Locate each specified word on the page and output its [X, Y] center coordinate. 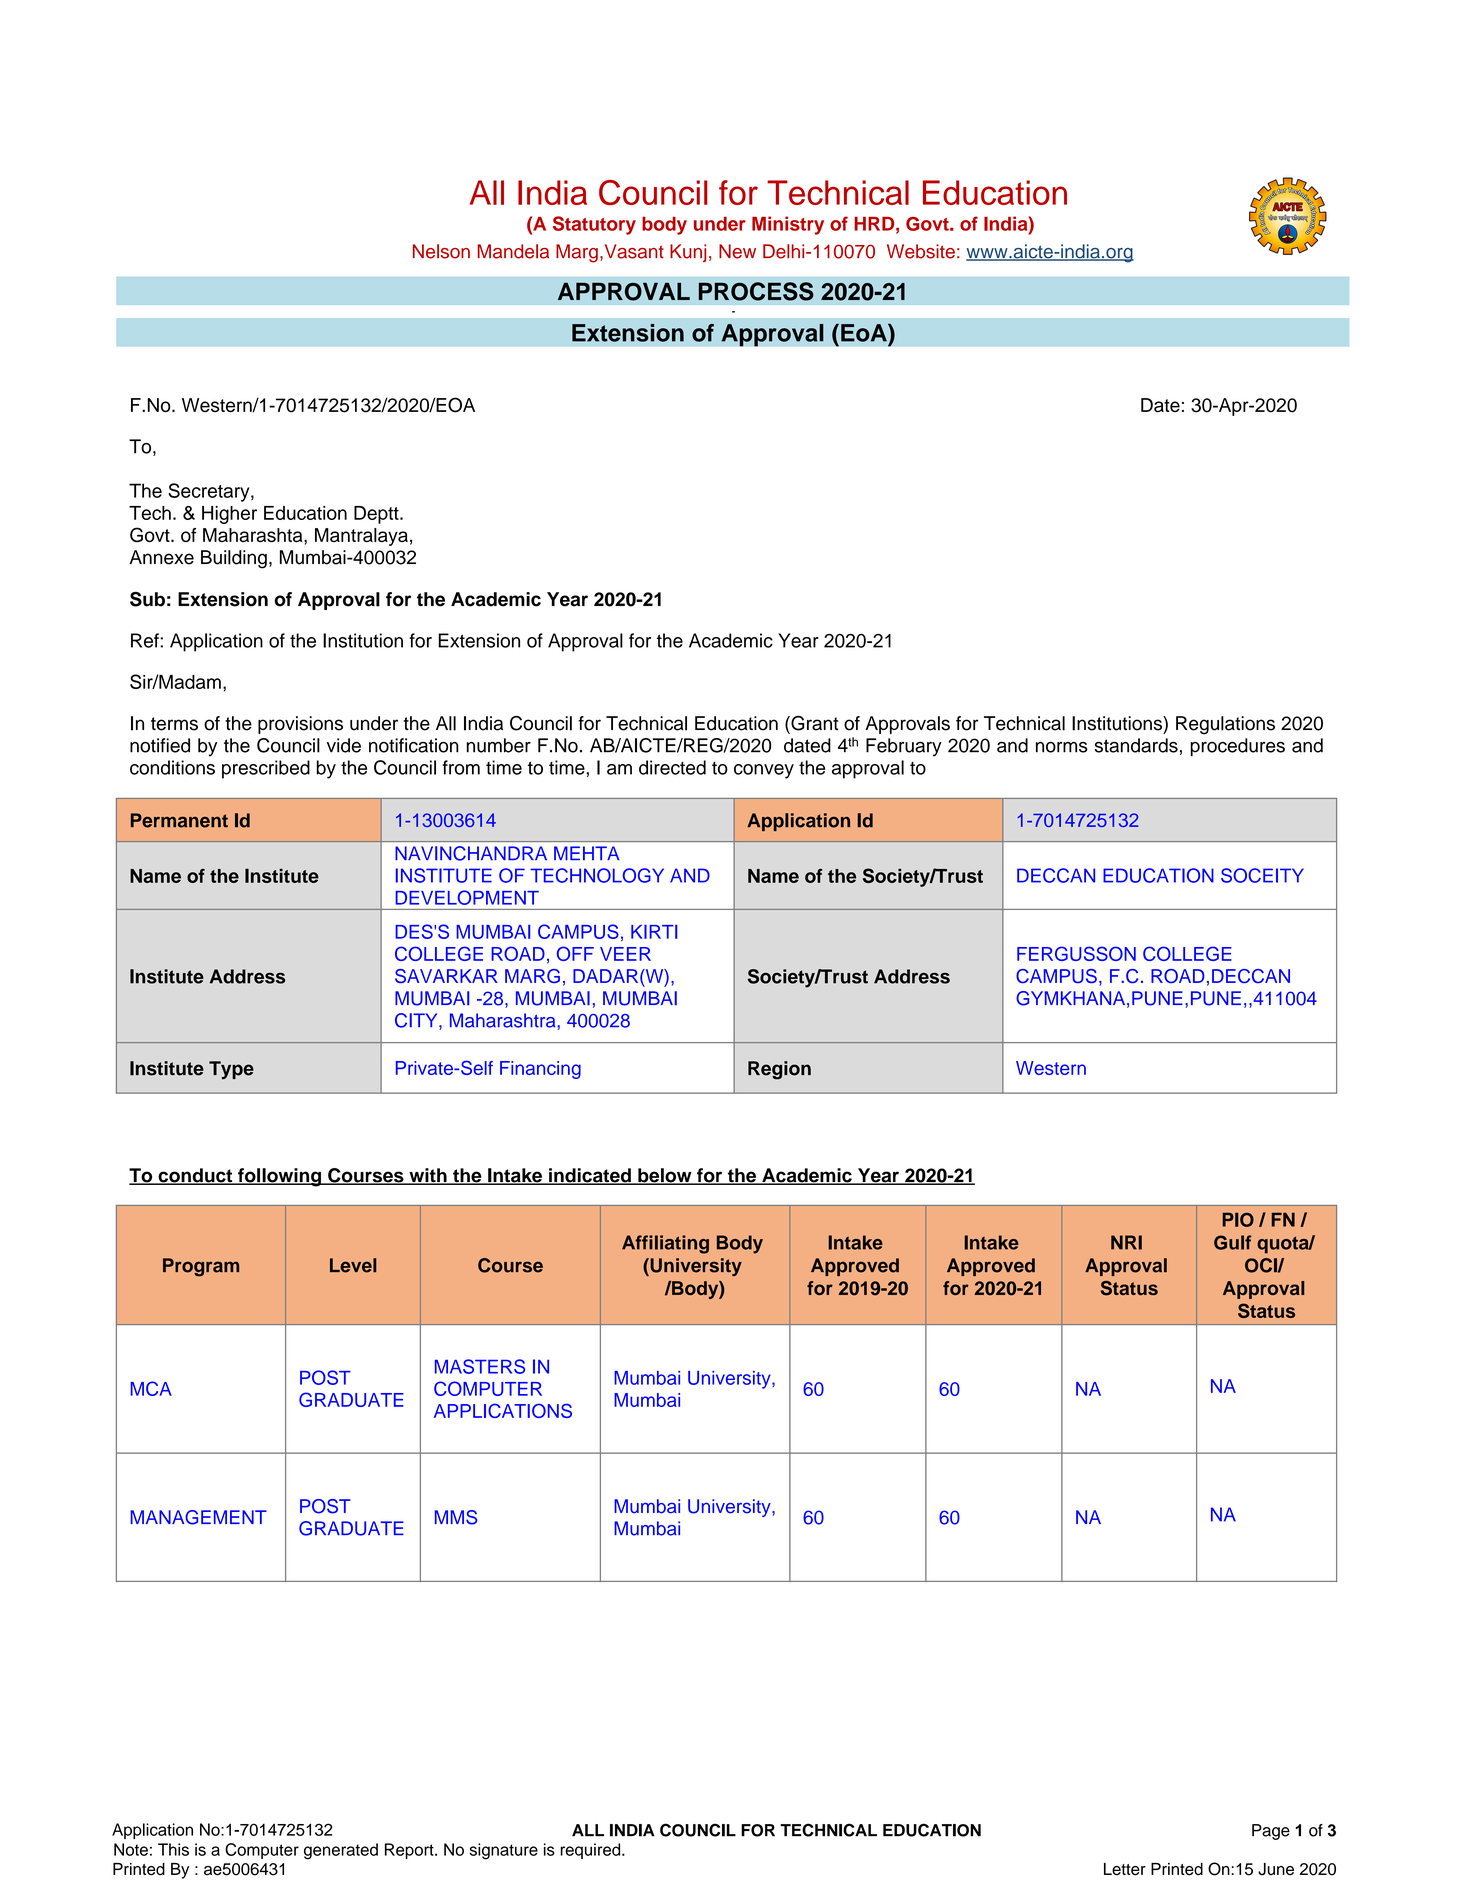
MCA [151, 1388]
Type [231, 1070]
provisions [300, 725]
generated [341, 1851]
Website [921, 251]
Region [779, 1070]
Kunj [688, 253]
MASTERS [480, 1366]
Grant [813, 724]
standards [1136, 745]
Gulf [1233, 1242]
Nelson [441, 251]
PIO [1238, 1220]
